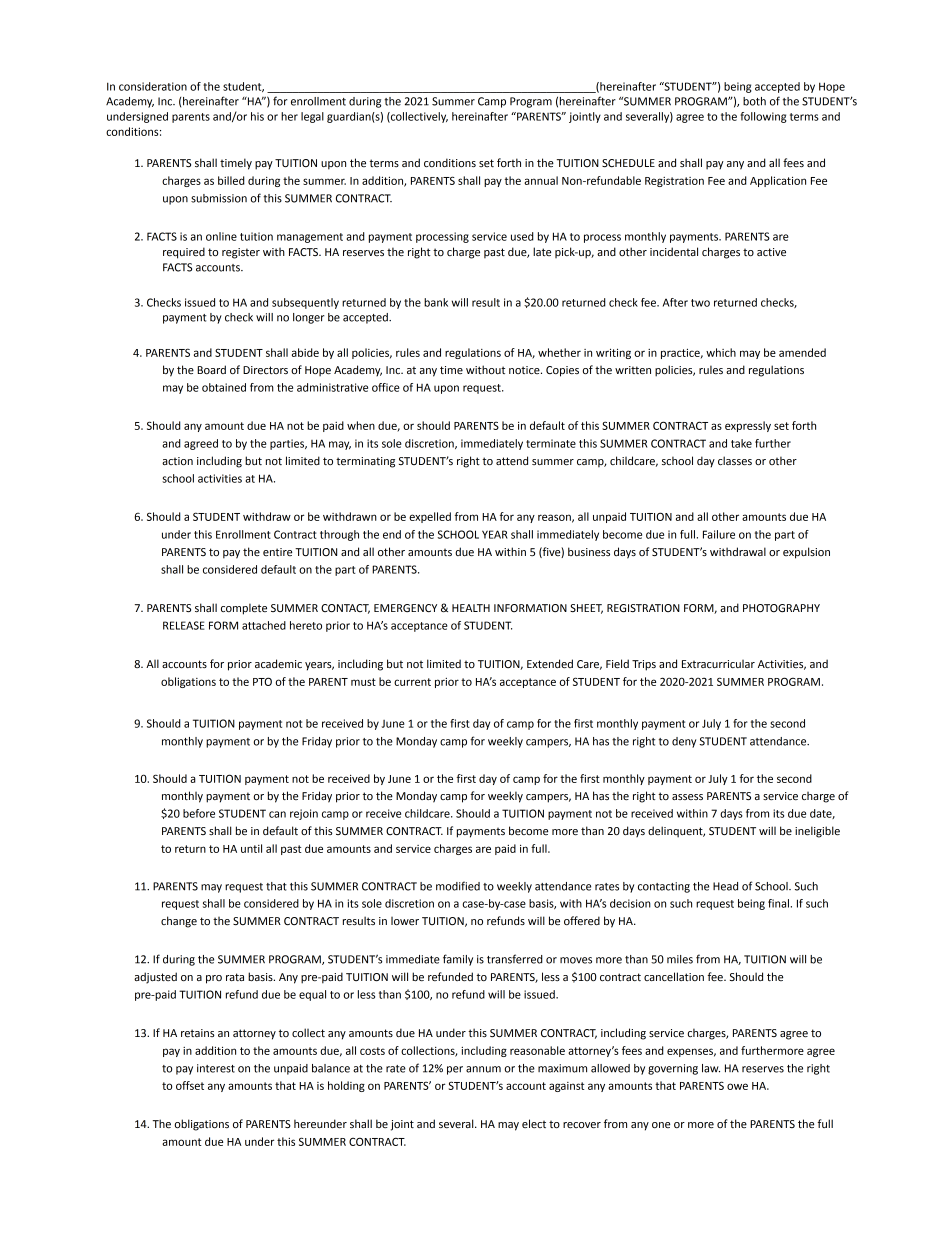  What do you see at coordinates (458, 886) in the document?
I see `modified` at bounding box center [458, 886].
